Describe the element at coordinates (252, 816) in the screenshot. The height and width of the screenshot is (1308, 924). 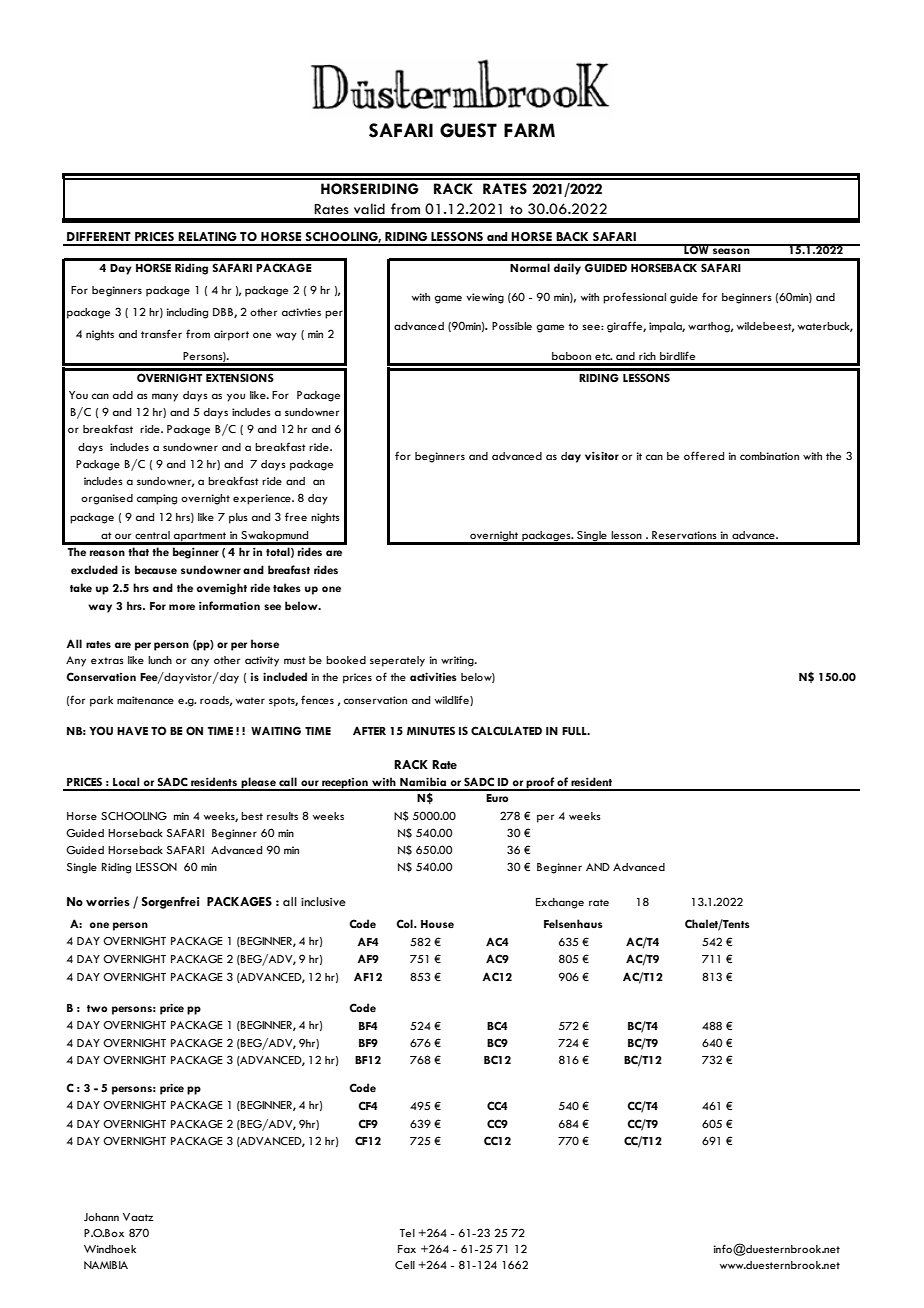
I see `best` at that location.
